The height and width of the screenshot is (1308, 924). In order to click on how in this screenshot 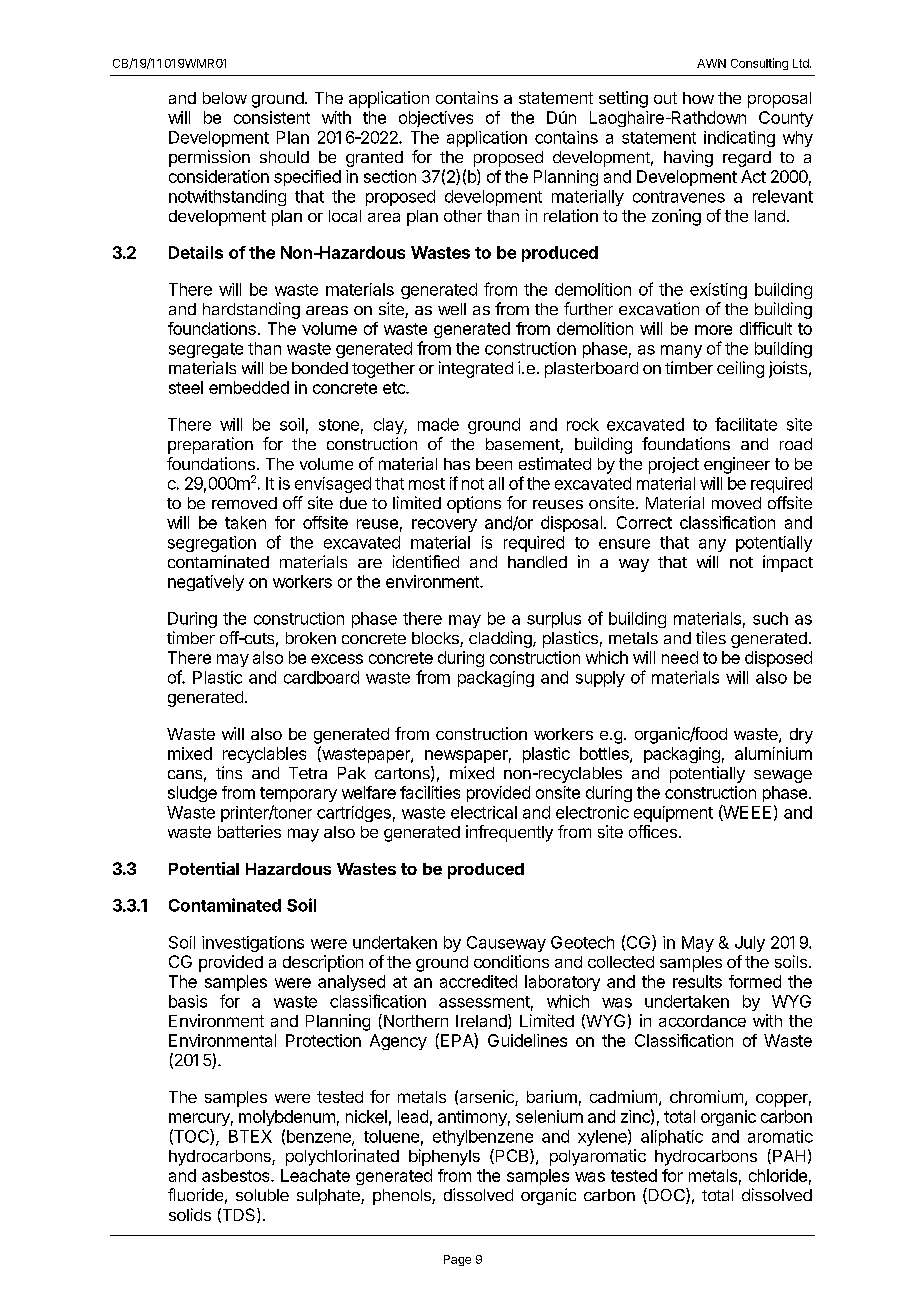, I will do `click(698, 98)`.
